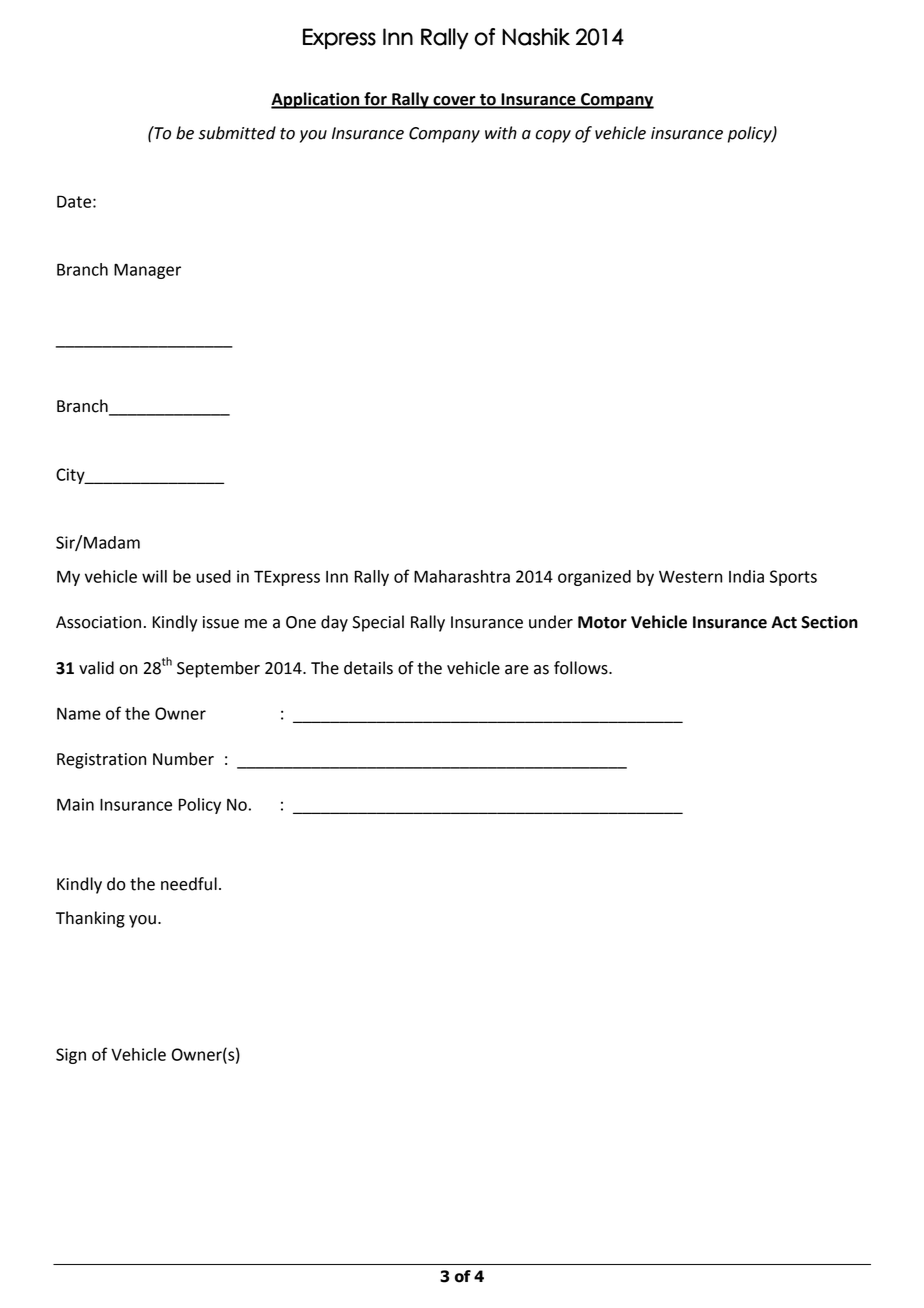 This screenshot has width=924, height=1308. I want to click on will, so click(154, 576).
